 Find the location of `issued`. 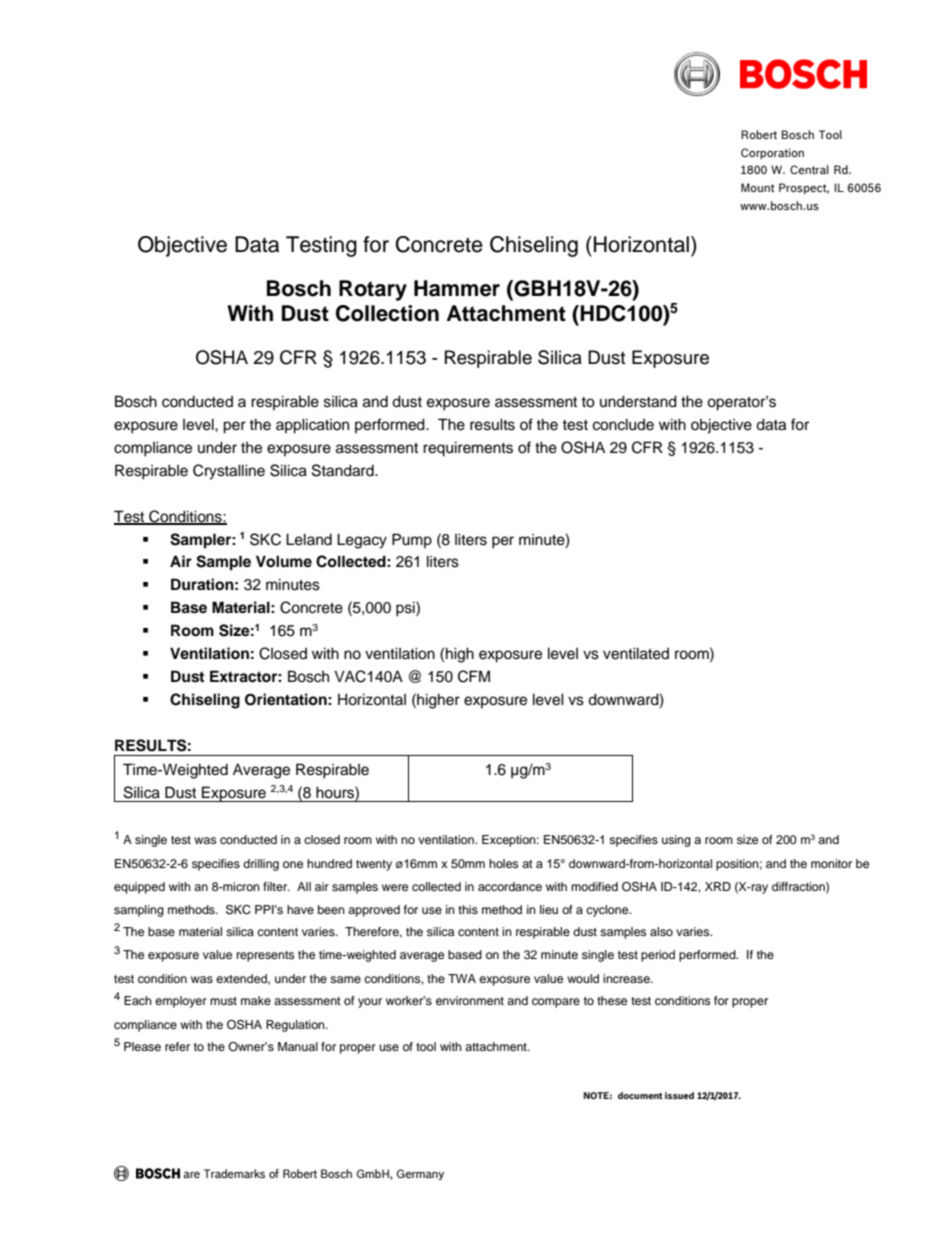

issued is located at coordinates (679, 1095).
